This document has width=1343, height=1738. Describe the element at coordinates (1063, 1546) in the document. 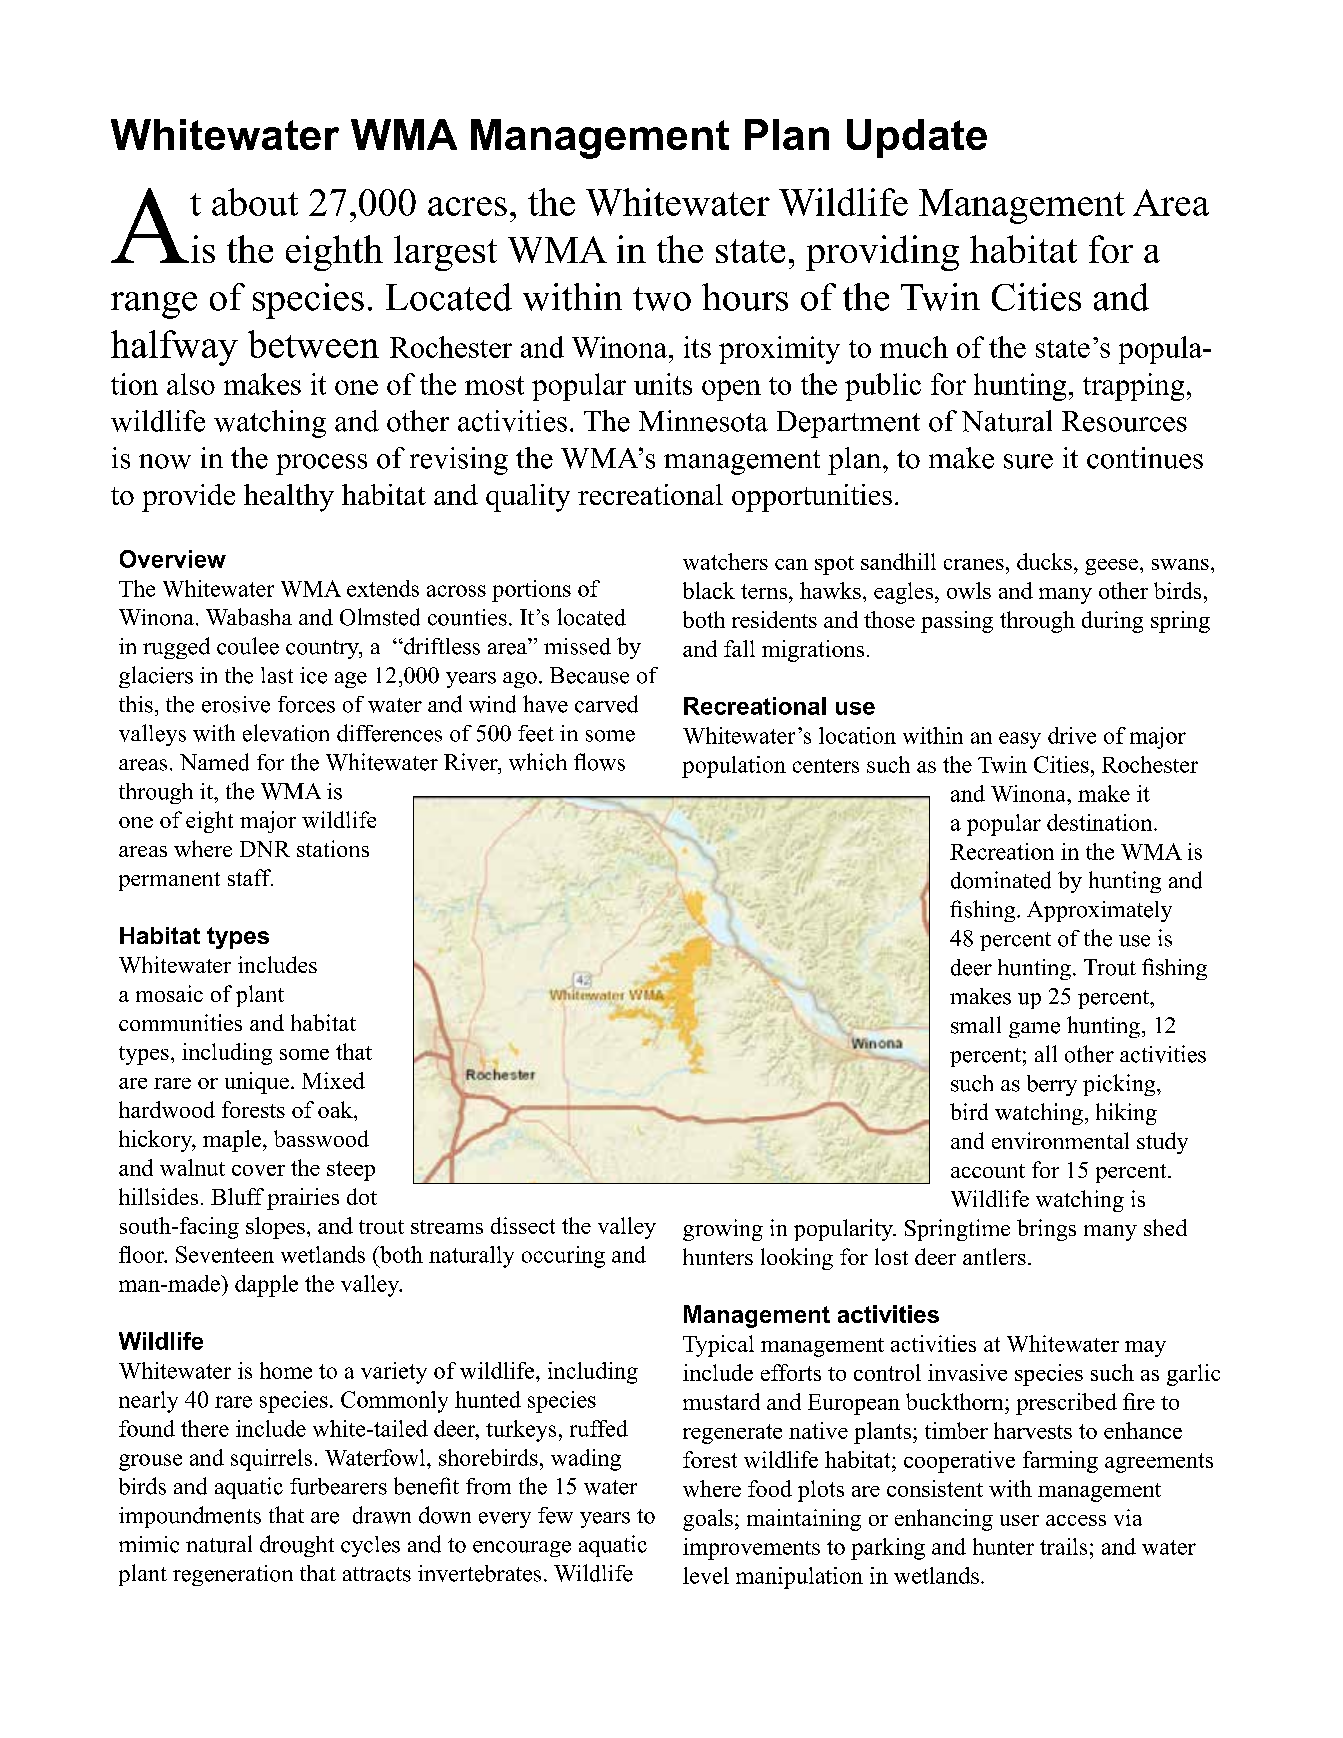

I see `trails` at that location.
